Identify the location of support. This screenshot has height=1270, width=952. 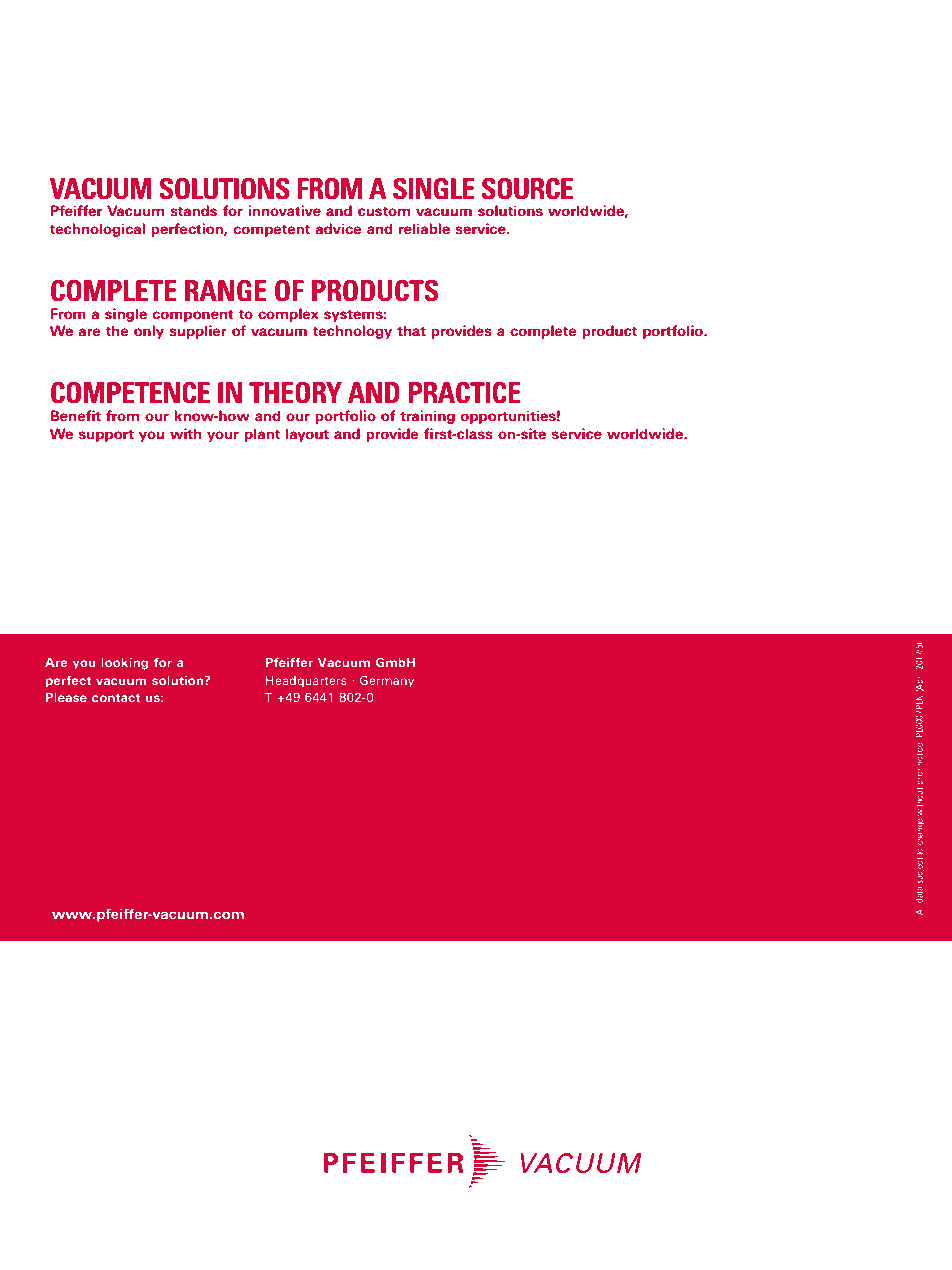
(106, 436).
